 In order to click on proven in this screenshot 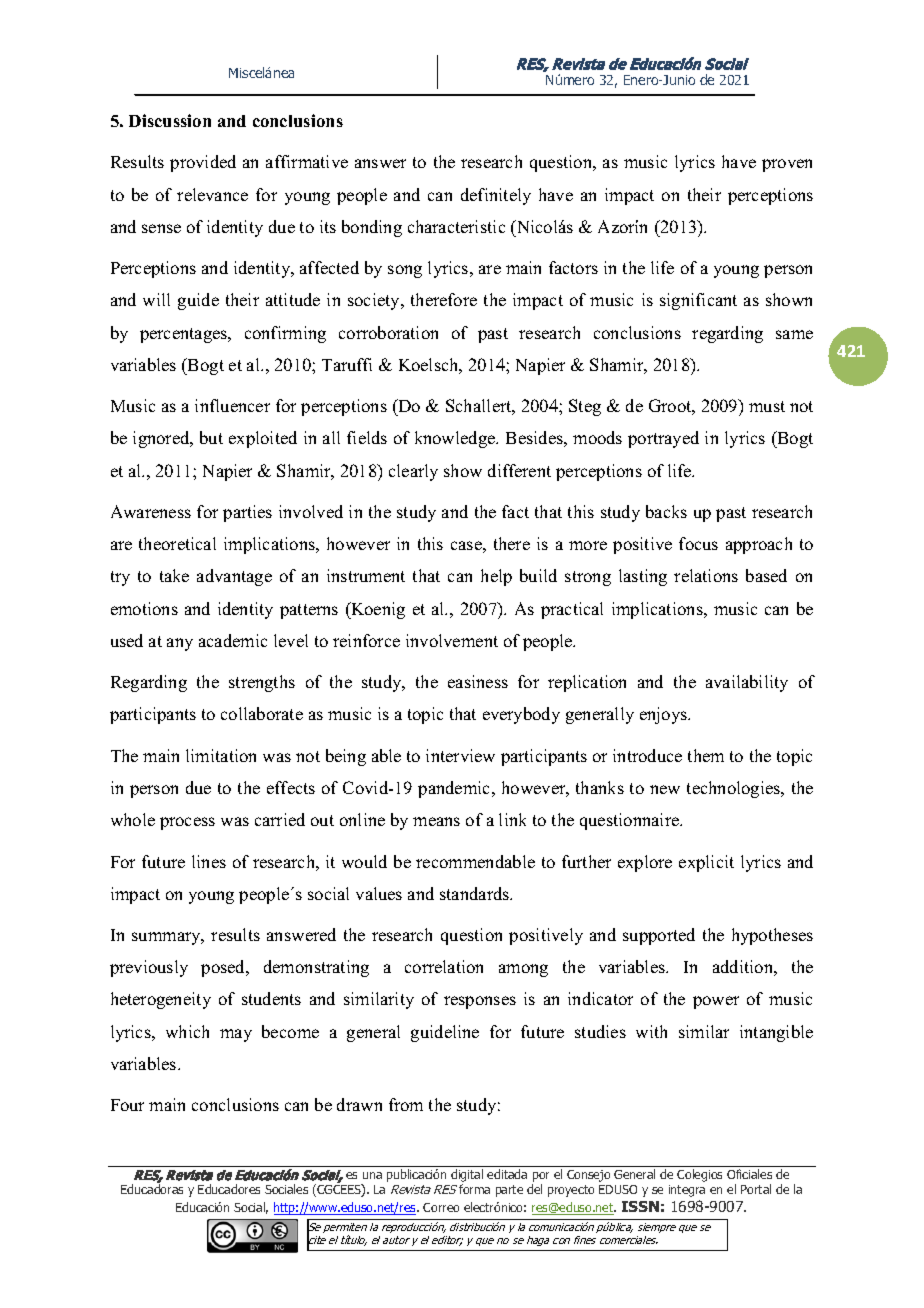, I will do `click(787, 165)`.
